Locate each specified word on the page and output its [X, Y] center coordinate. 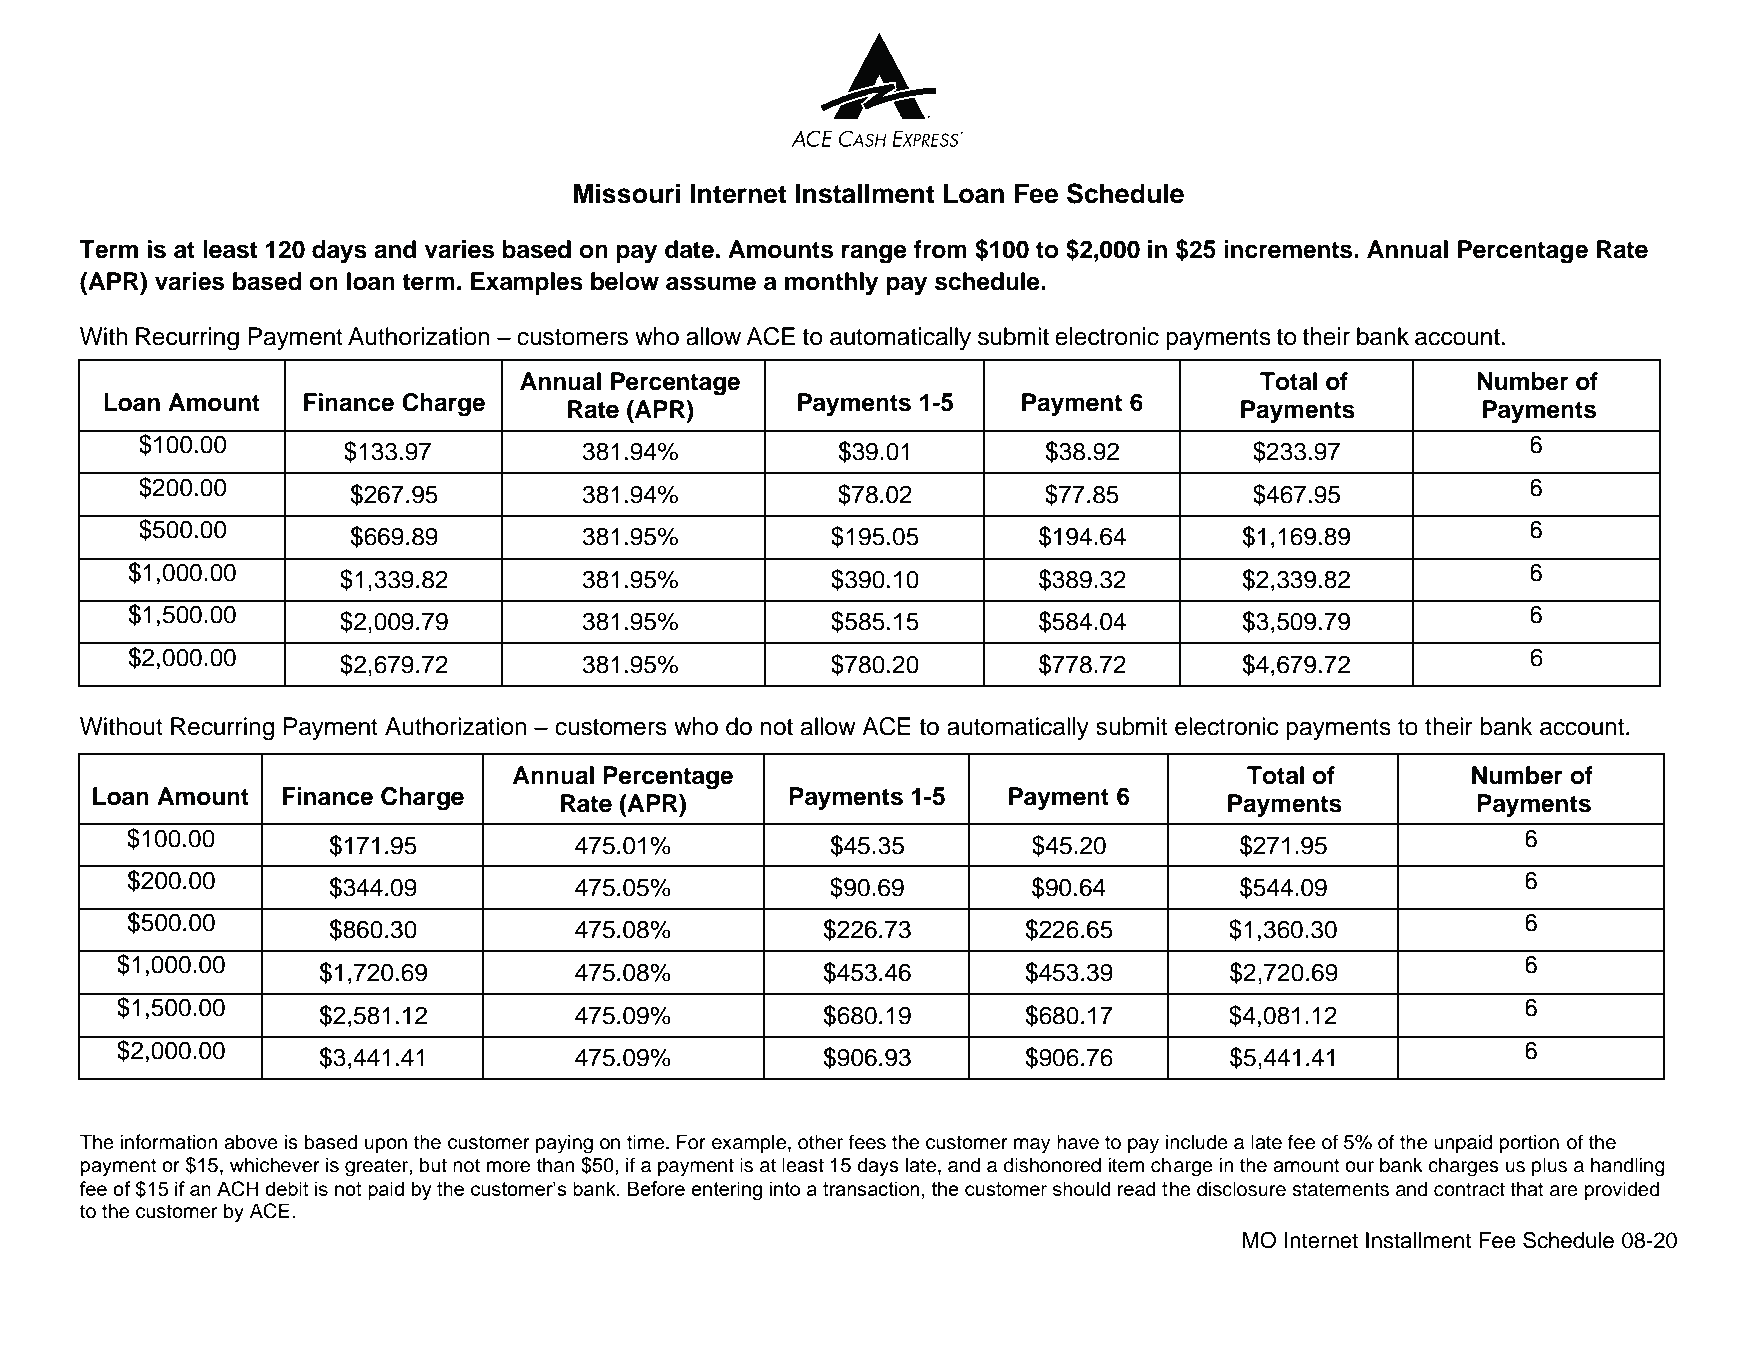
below [625, 281]
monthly [831, 284]
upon [386, 1145]
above [251, 1142]
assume [711, 283]
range [874, 254]
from [940, 249]
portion [1529, 1143]
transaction [871, 1188]
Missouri [627, 193]
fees [867, 1142]
